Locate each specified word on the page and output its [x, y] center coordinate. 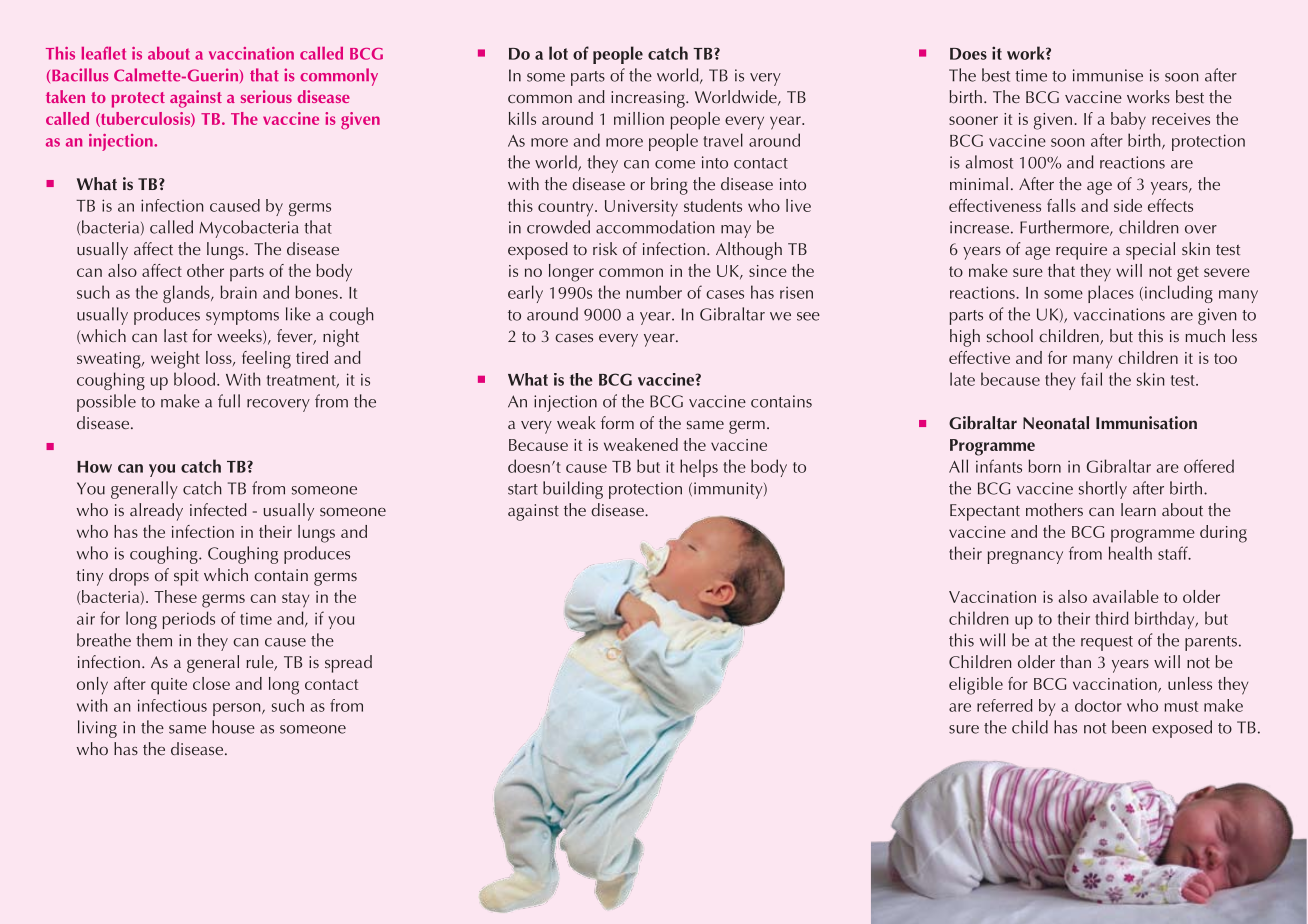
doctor [1098, 705]
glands [187, 294]
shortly [1103, 490]
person [238, 709]
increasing [649, 99]
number [654, 292]
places [1111, 294]
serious [266, 96]
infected [218, 509]
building [573, 490]
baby [1128, 120]
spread [348, 664]
